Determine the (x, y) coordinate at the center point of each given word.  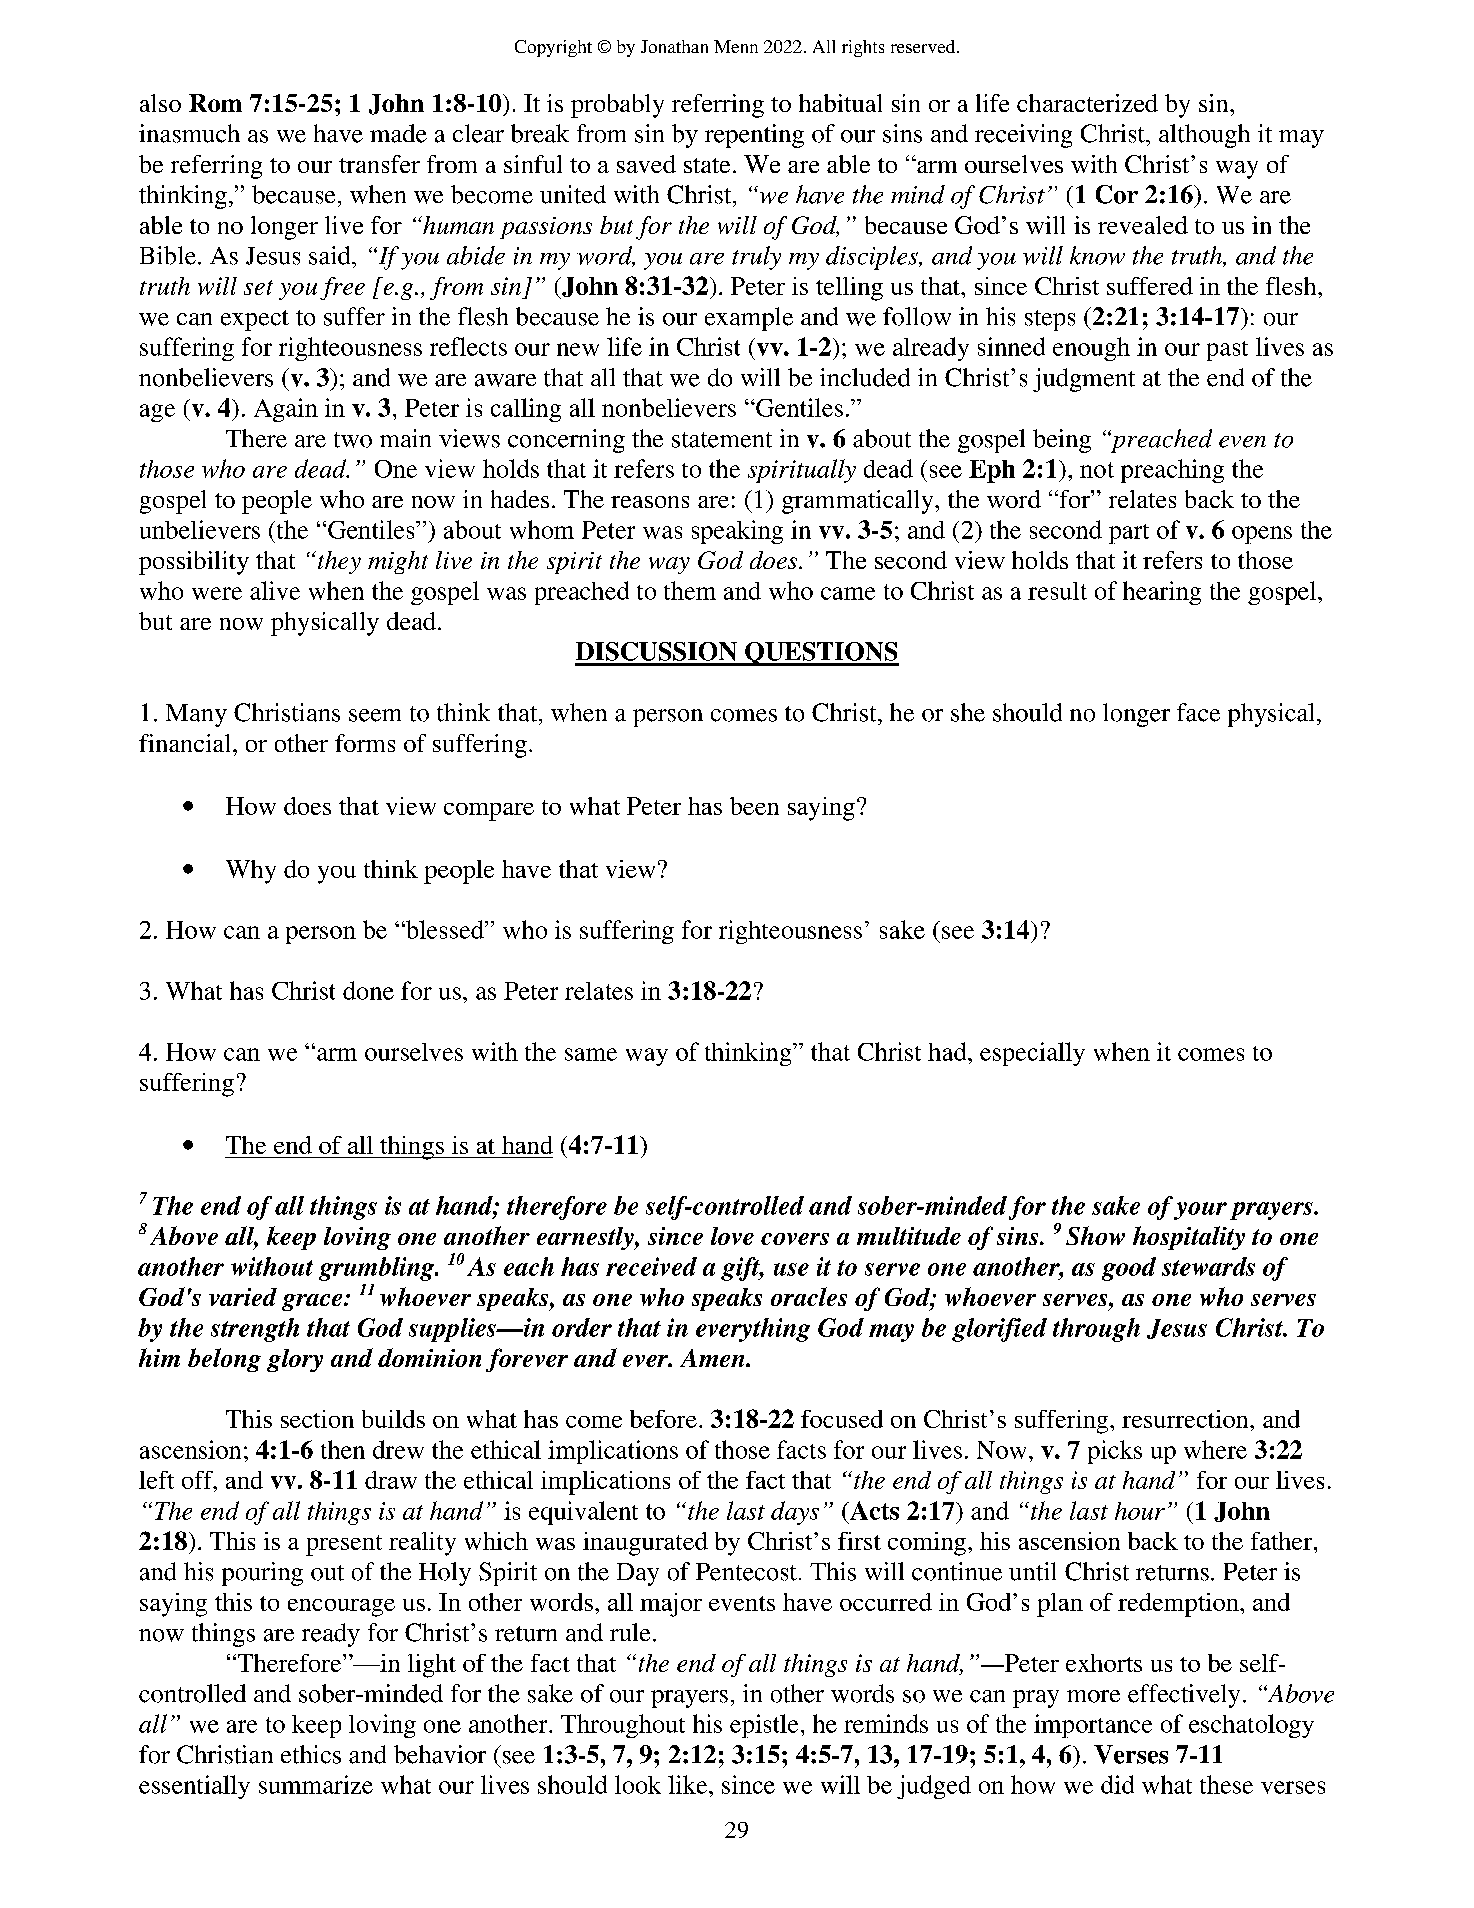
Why (251, 872)
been (754, 806)
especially (1032, 1054)
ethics (311, 1754)
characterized (1087, 103)
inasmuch (189, 133)
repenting (754, 136)
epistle (764, 1726)
